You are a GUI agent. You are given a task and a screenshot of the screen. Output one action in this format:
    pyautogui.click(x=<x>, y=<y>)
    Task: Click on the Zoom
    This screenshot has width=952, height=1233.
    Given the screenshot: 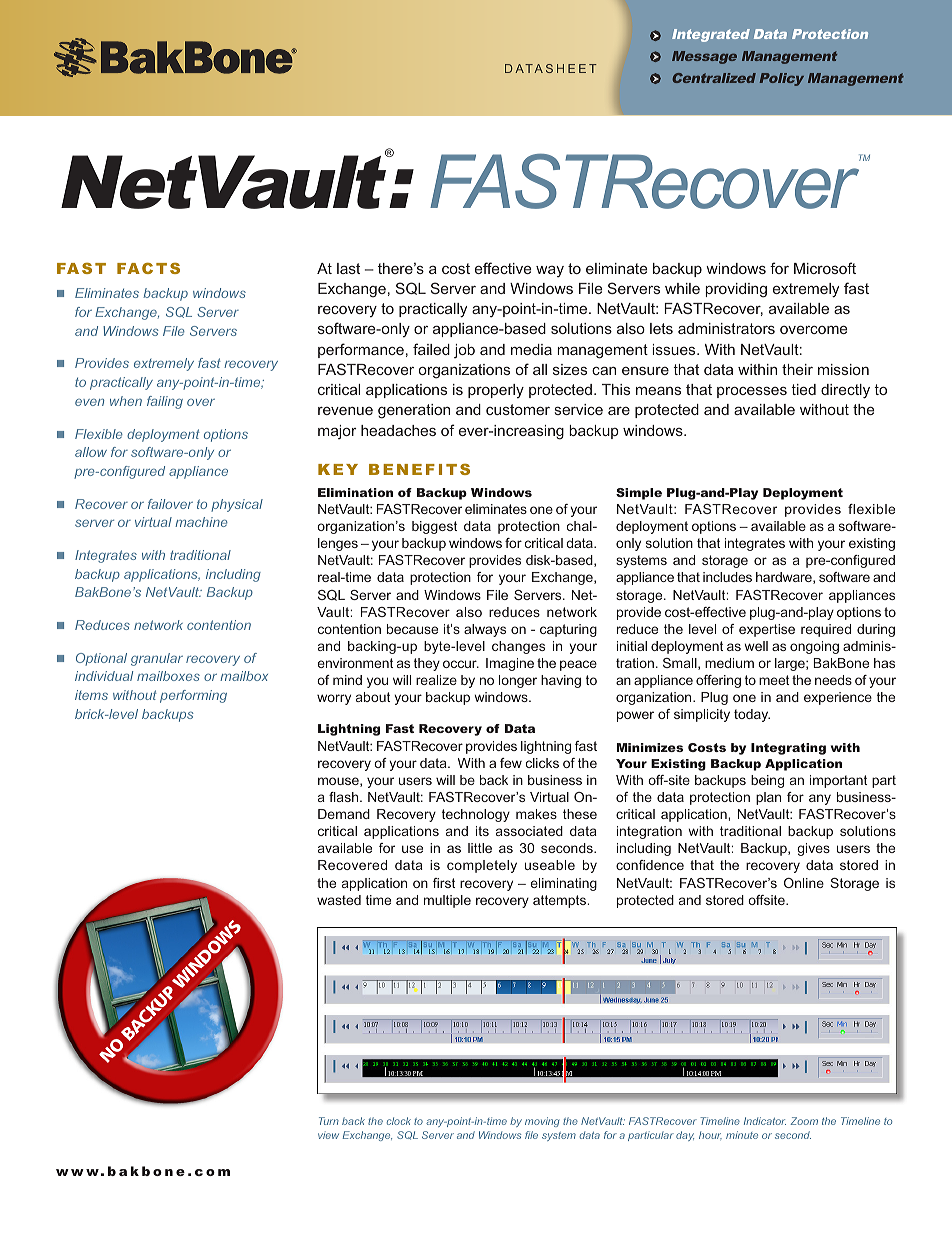 What is the action you would take?
    pyautogui.click(x=804, y=1121)
